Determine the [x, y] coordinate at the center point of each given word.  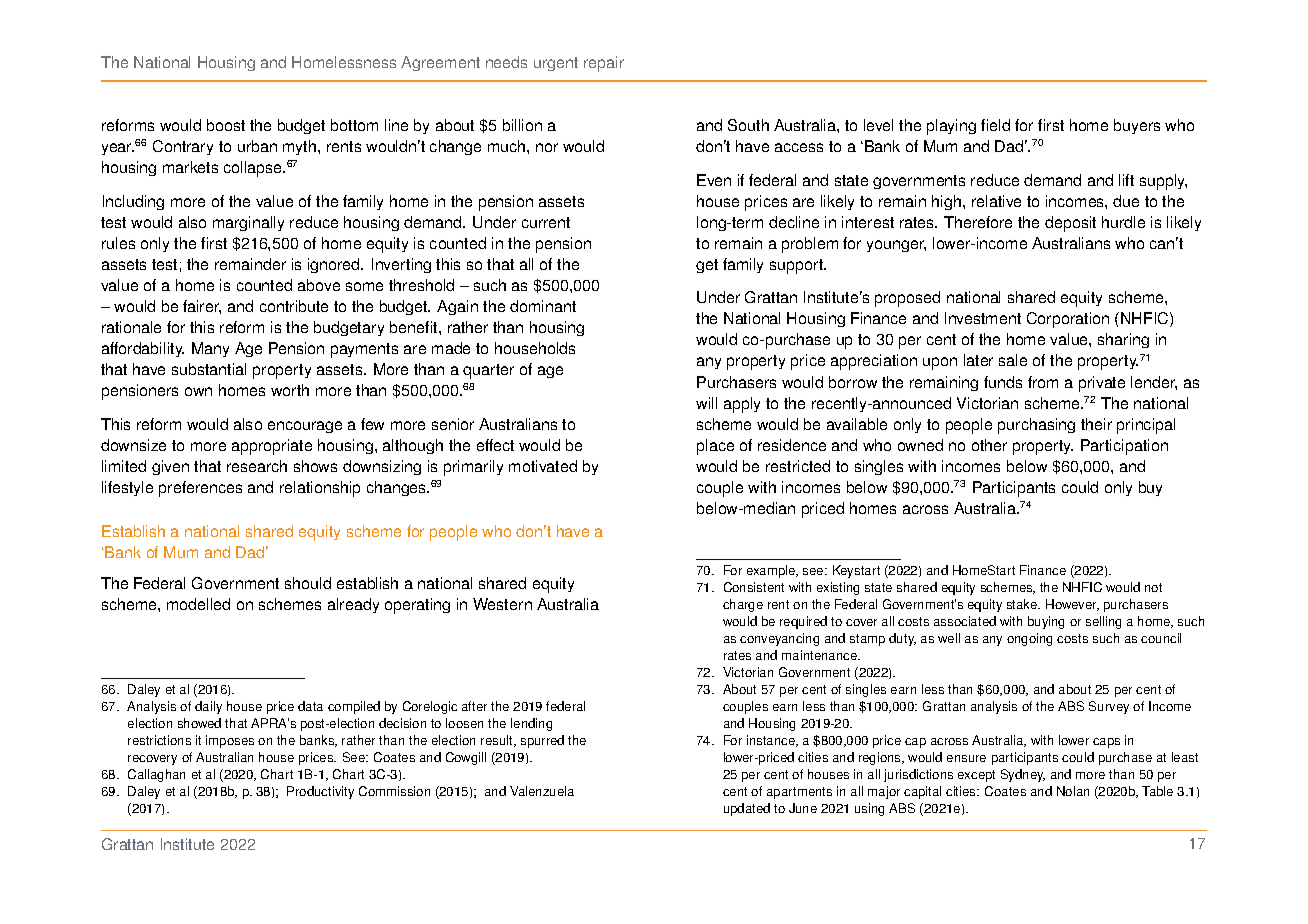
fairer [202, 307]
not [1153, 587]
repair [604, 64]
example [772, 571]
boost [226, 125]
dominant [543, 306]
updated [747, 809]
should [308, 583]
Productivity [320, 792]
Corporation [1068, 320]
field [995, 125]
